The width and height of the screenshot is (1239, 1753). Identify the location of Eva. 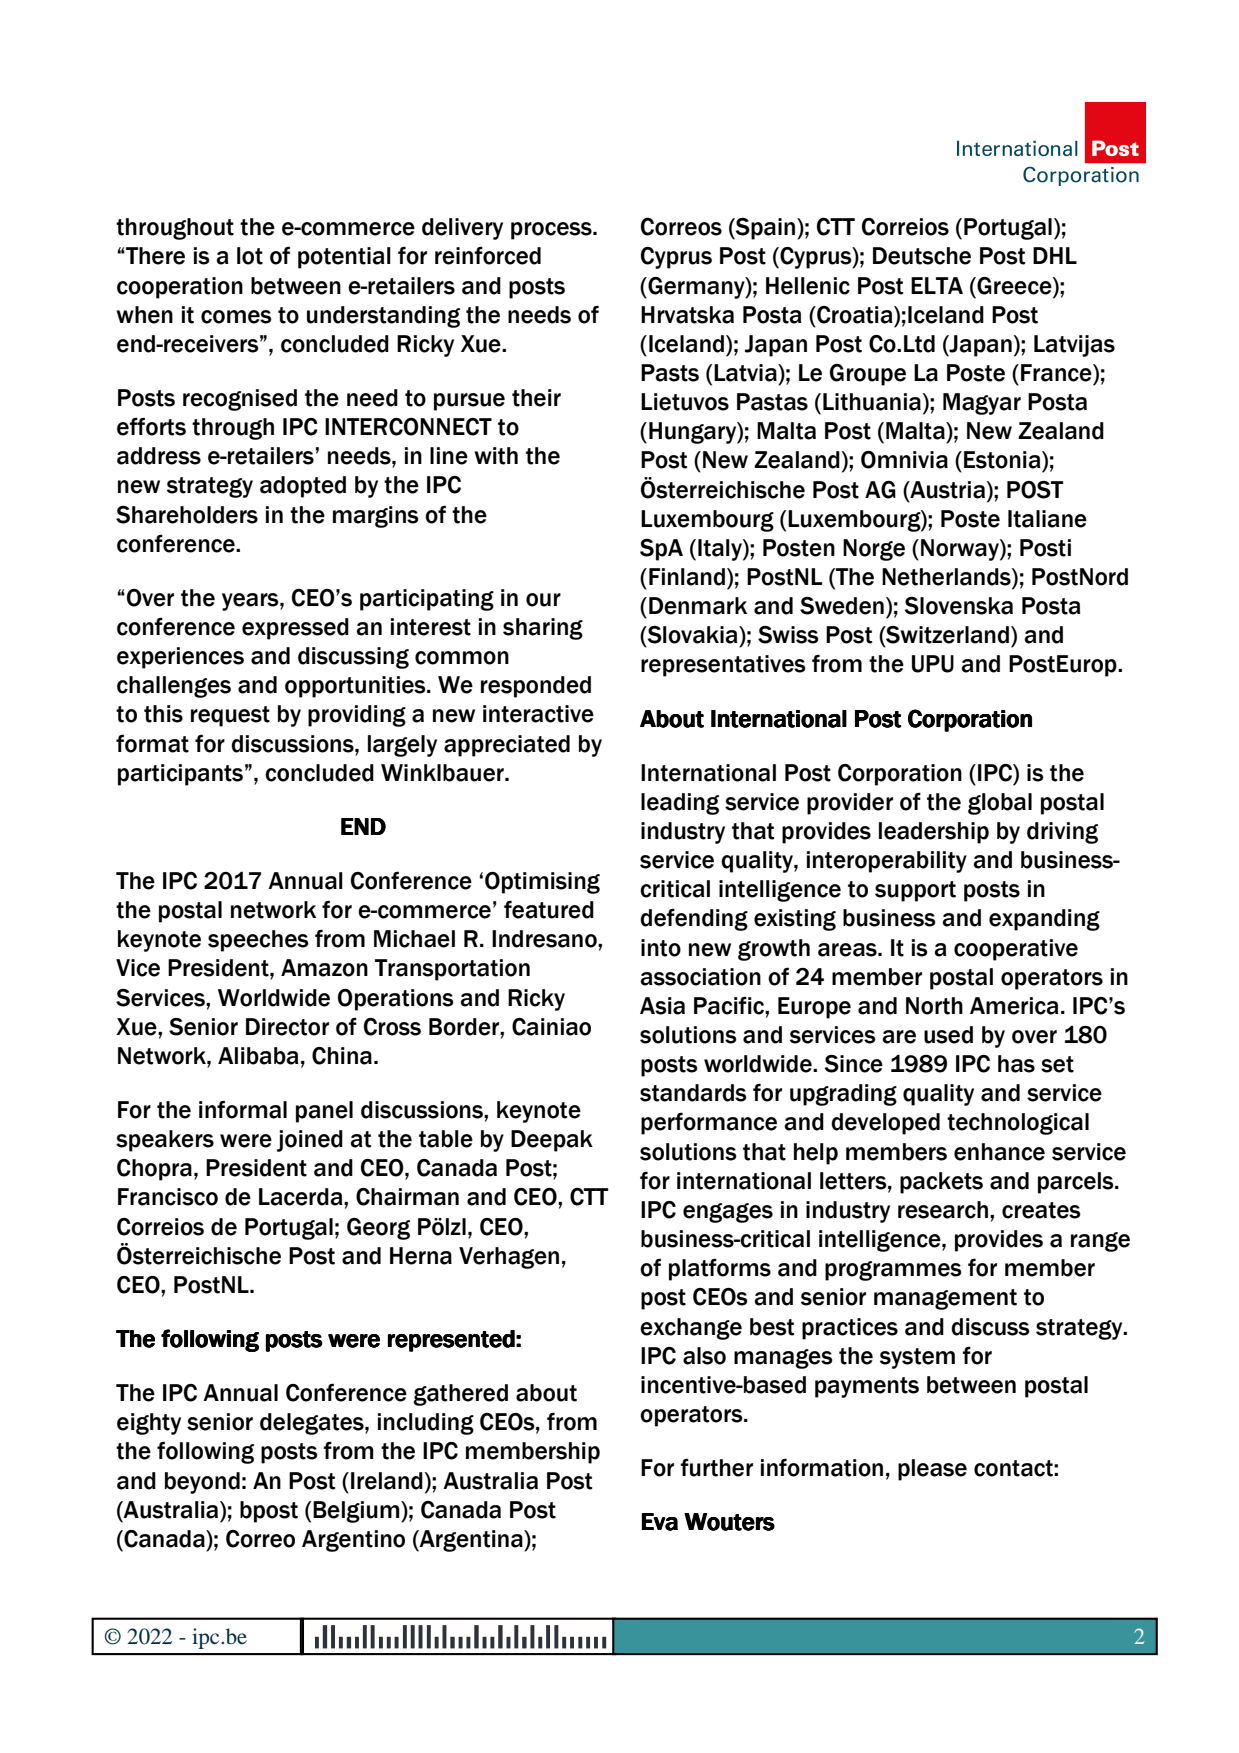
(660, 1522).
